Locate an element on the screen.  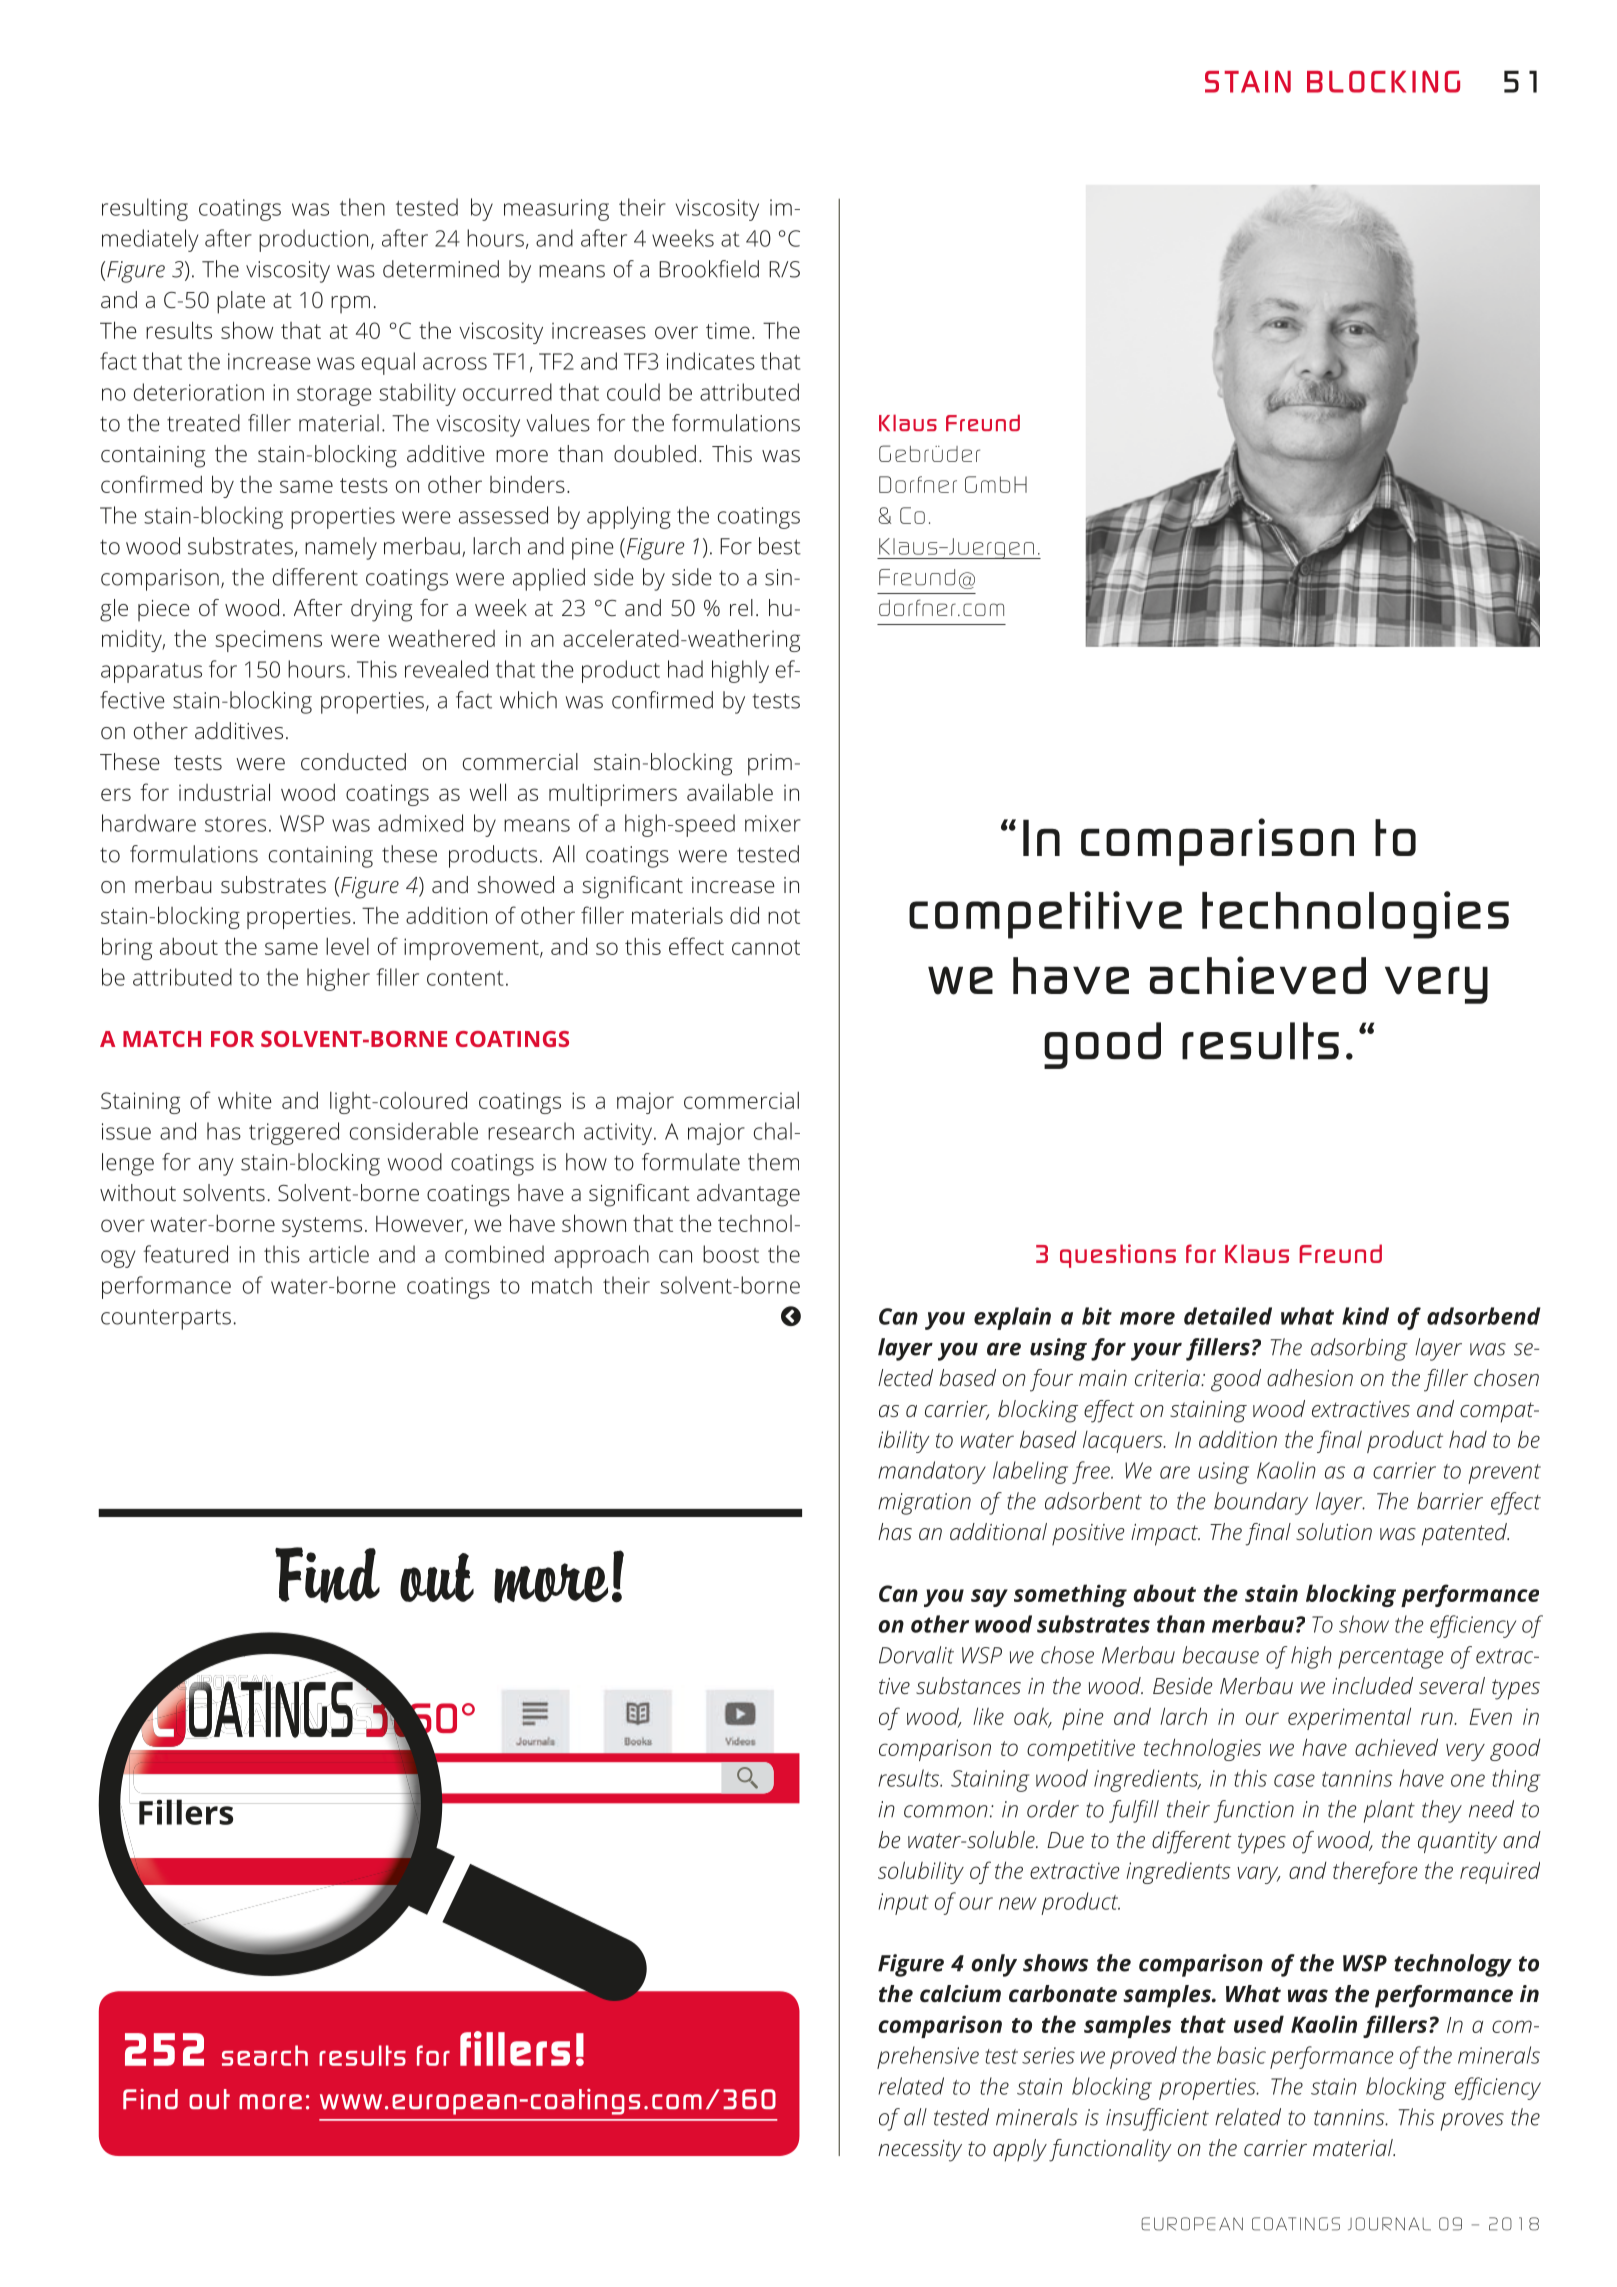
mixer is located at coordinates (773, 823).
